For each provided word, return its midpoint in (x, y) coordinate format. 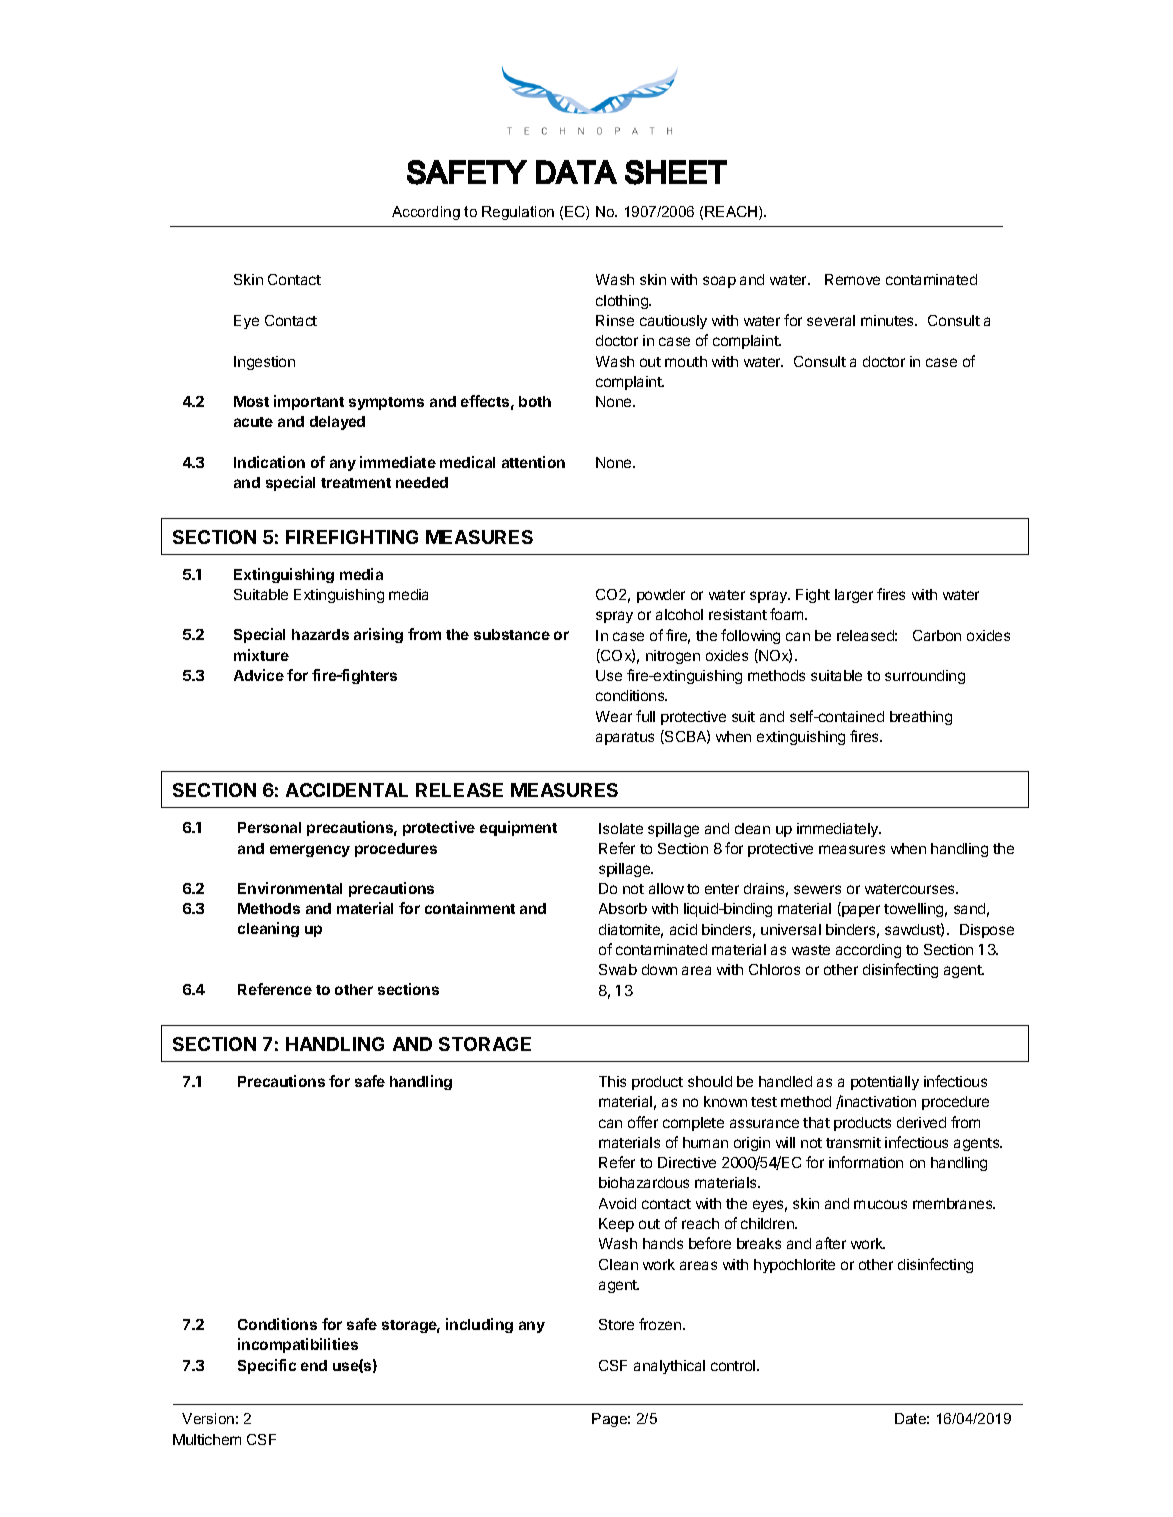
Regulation (518, 213)
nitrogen (673, 657)
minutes (888, 320)
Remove (852, 279)
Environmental (290, 888)
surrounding (925, 677)
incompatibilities (298, 1345)
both (535, 401)
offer (643, 1122)
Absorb (623, 908)
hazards (320, 634)
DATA (576, 172)
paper (860, 911)
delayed (337, 423)
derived (921, 1122)
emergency (310, 851)
